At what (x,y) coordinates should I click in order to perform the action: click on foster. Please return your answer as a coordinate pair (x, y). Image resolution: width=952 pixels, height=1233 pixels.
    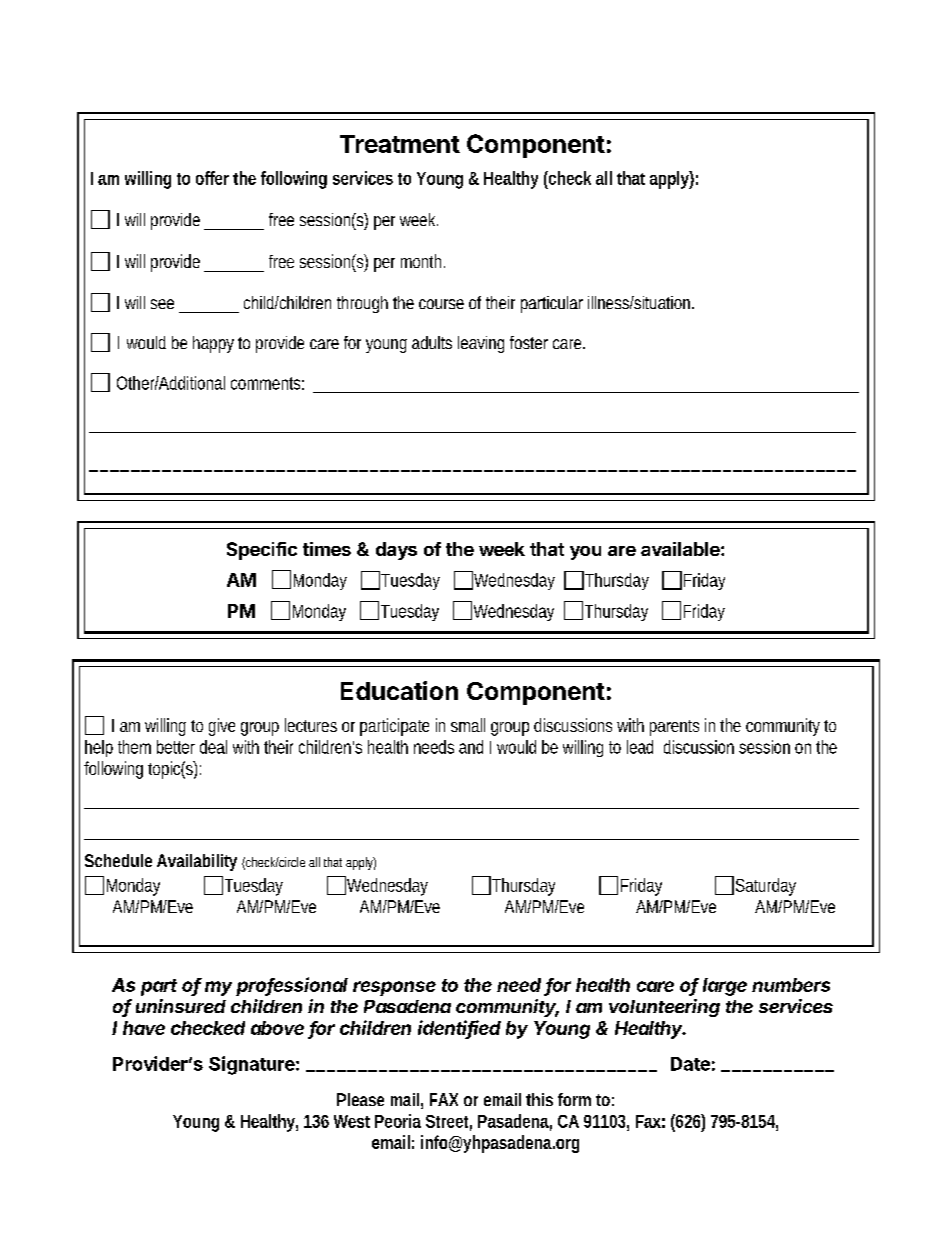
    Looking at the image, I should click on (529, 342).
